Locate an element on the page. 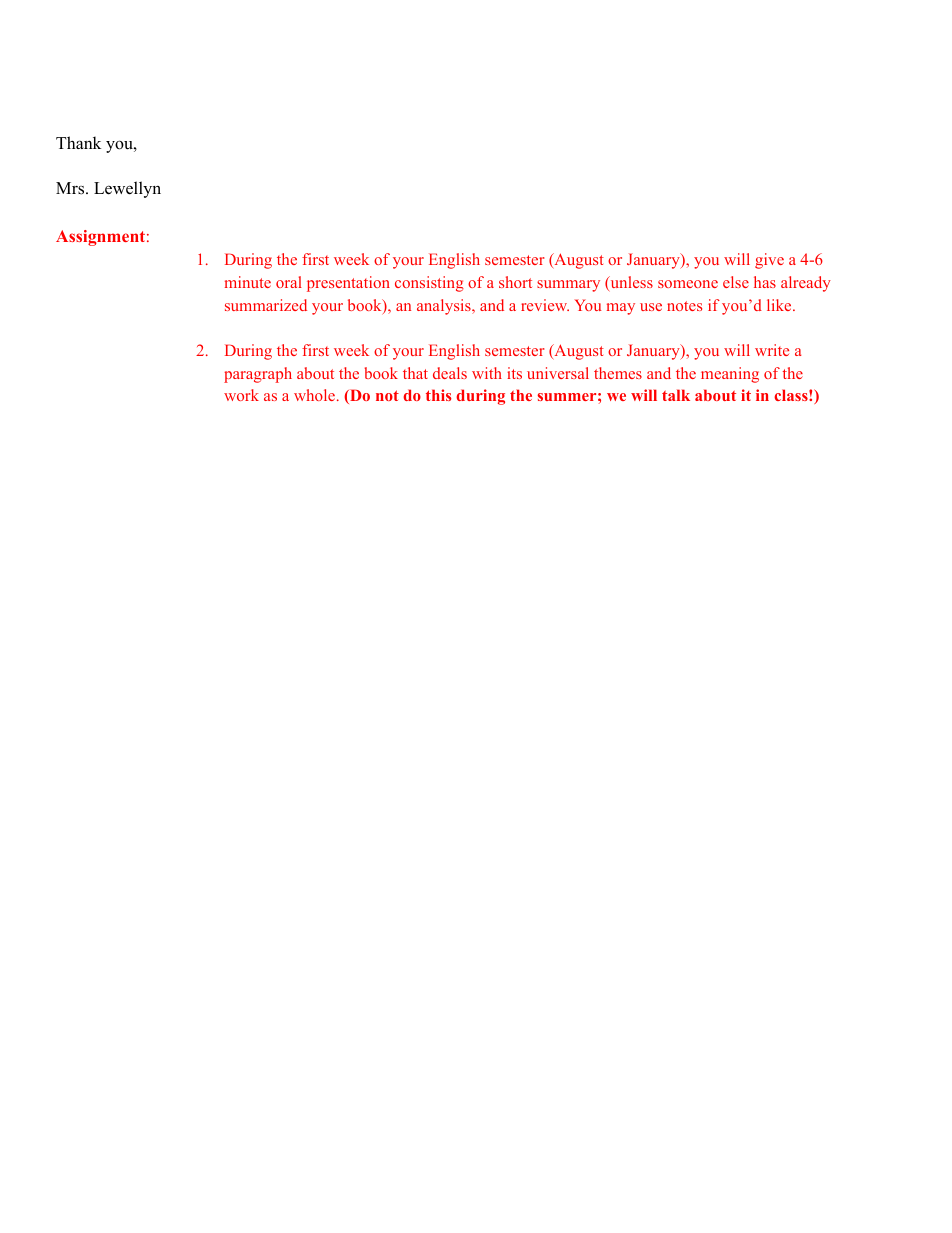  else is located at coordinates (736, 282).
